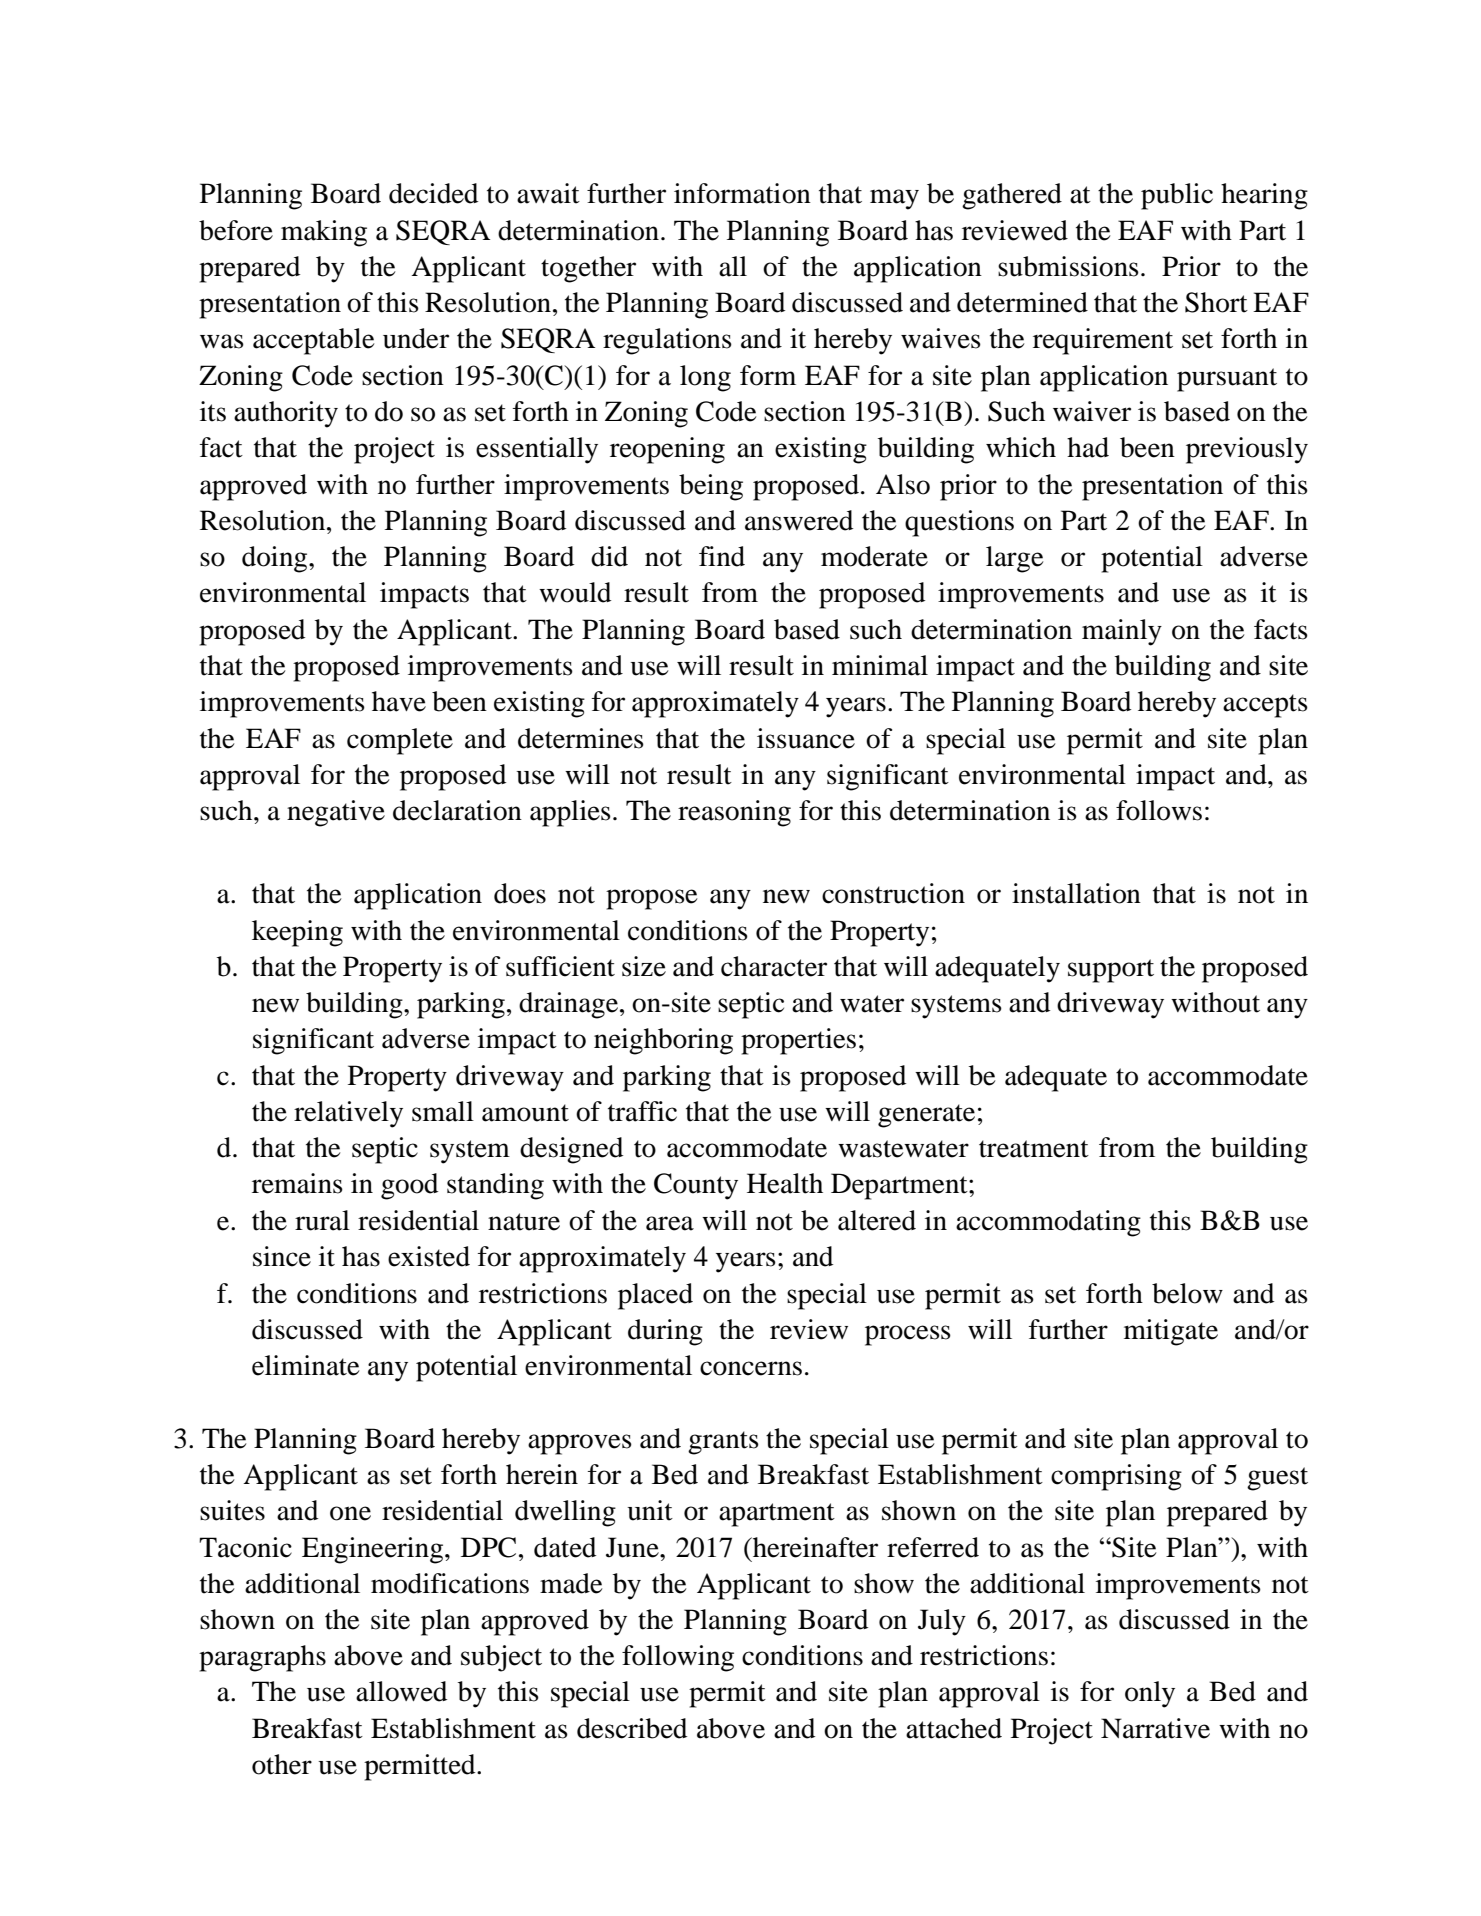 The width and height of the image is (1481, 1916). Describe the element at coordinates (401, 1691) in the image. I see `allowed` at that location.
